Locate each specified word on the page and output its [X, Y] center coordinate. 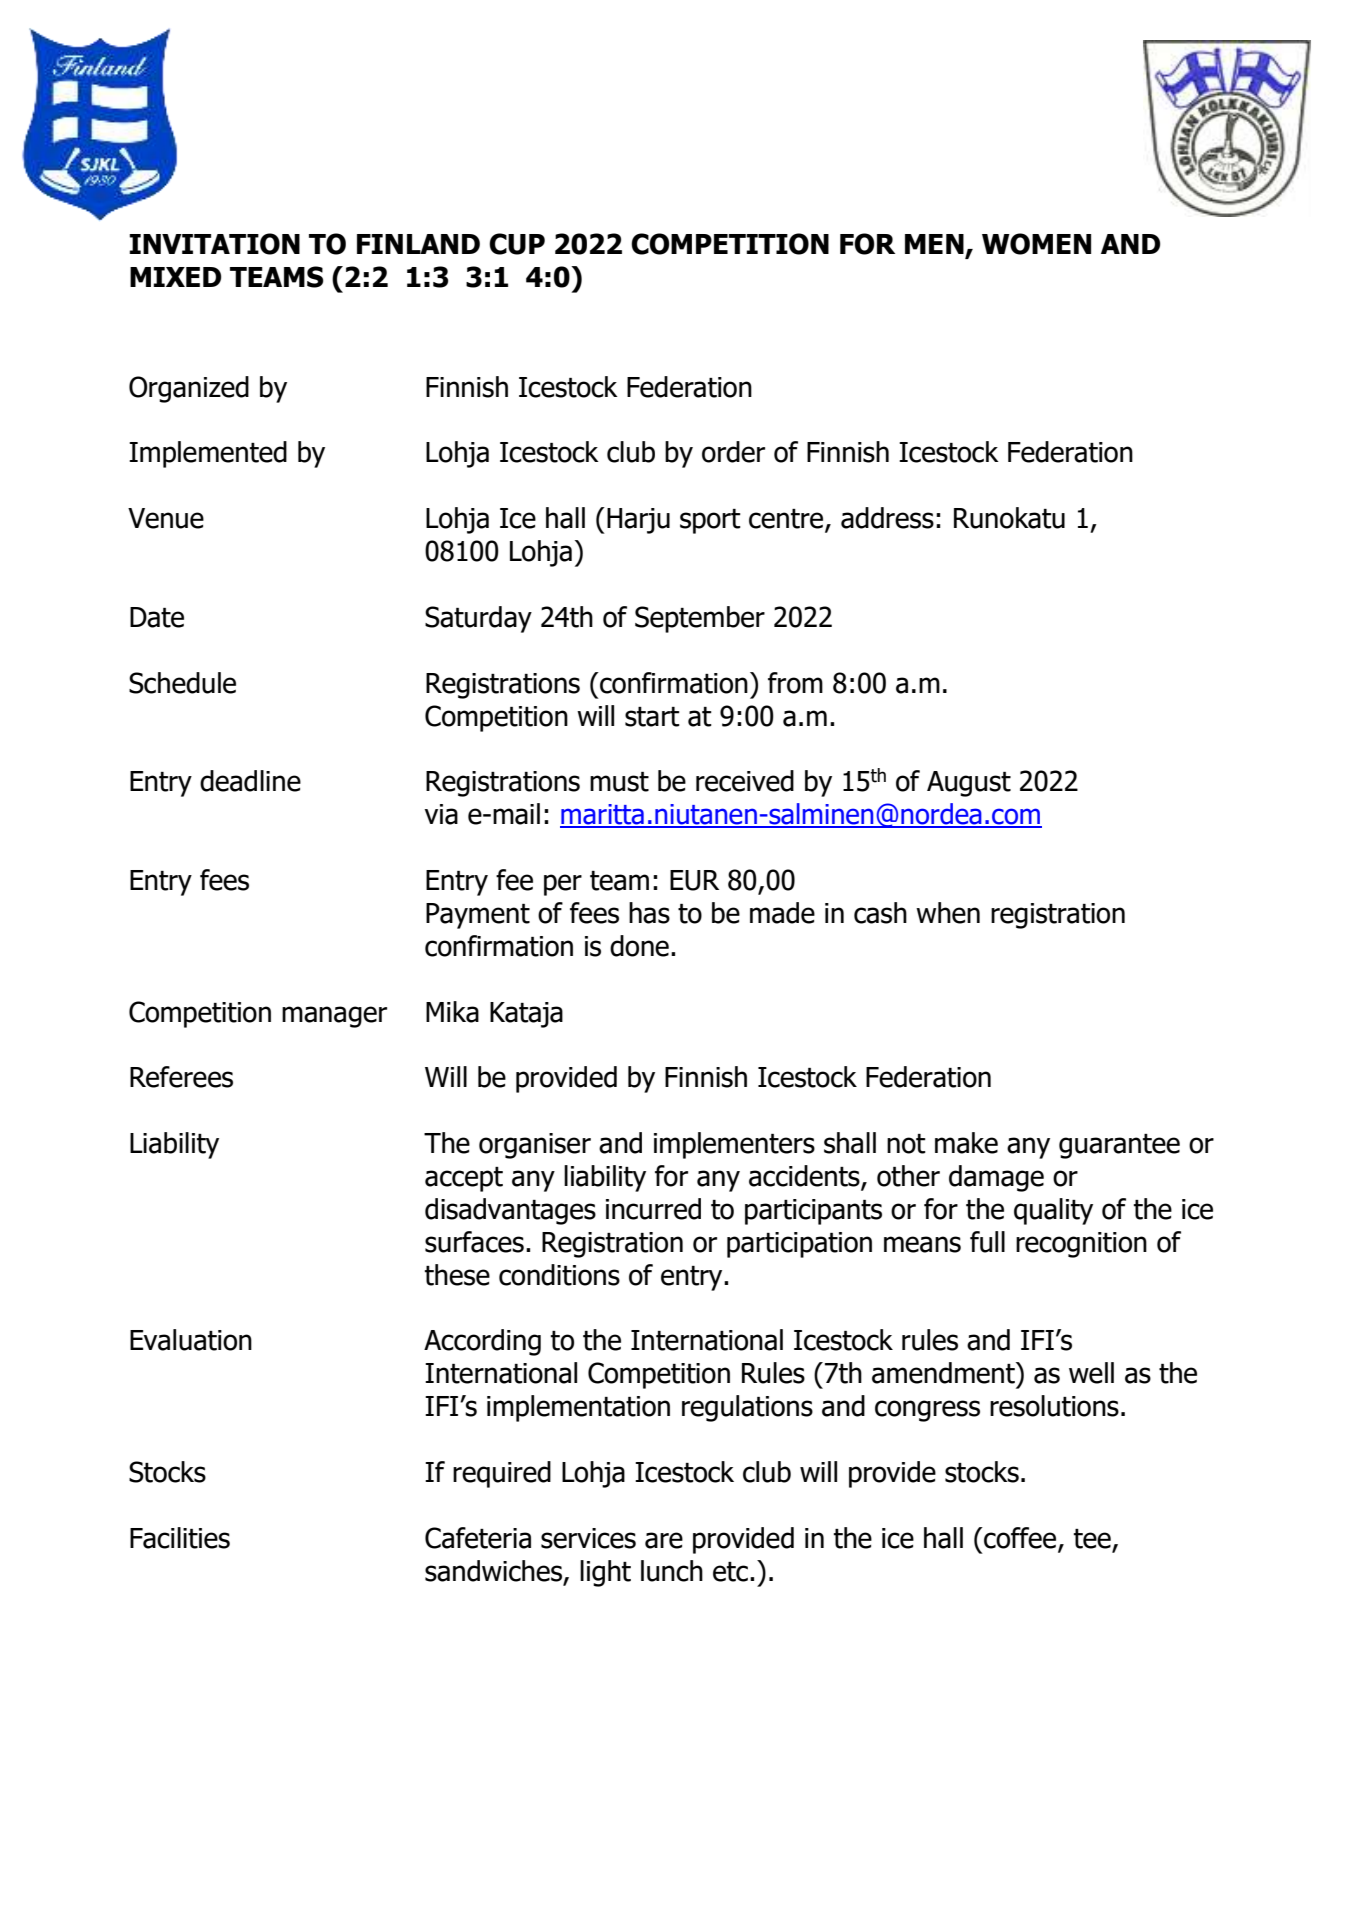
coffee [1020, 1539]
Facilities [180, 1538]
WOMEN [1036, 244]
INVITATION [214, 244]
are [664, 1540]
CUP [517, 244]
